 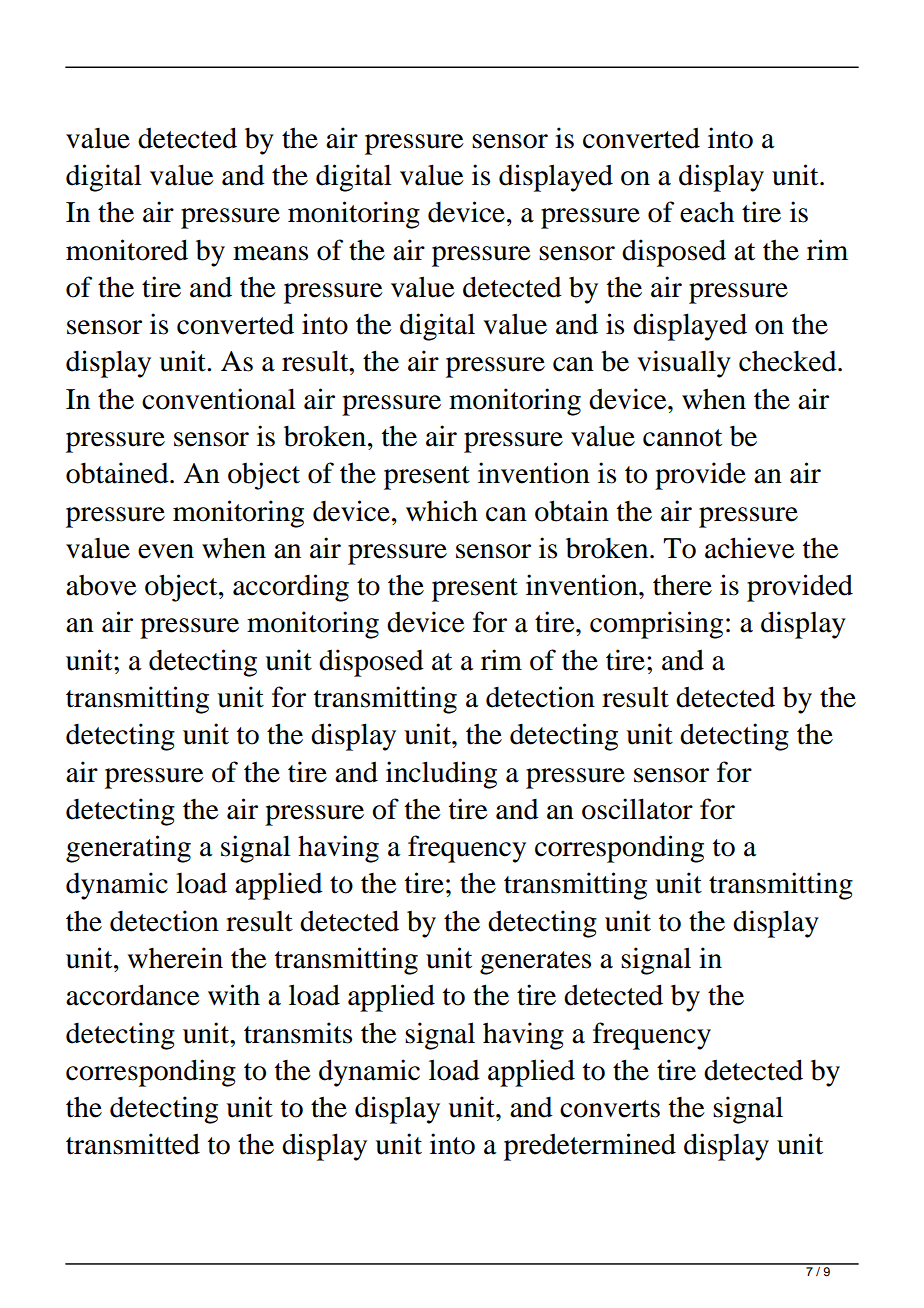 What do you see at coordinates (610, 1109) in the screenshot?
I see `converts` at bounding box center [610, 1109].
